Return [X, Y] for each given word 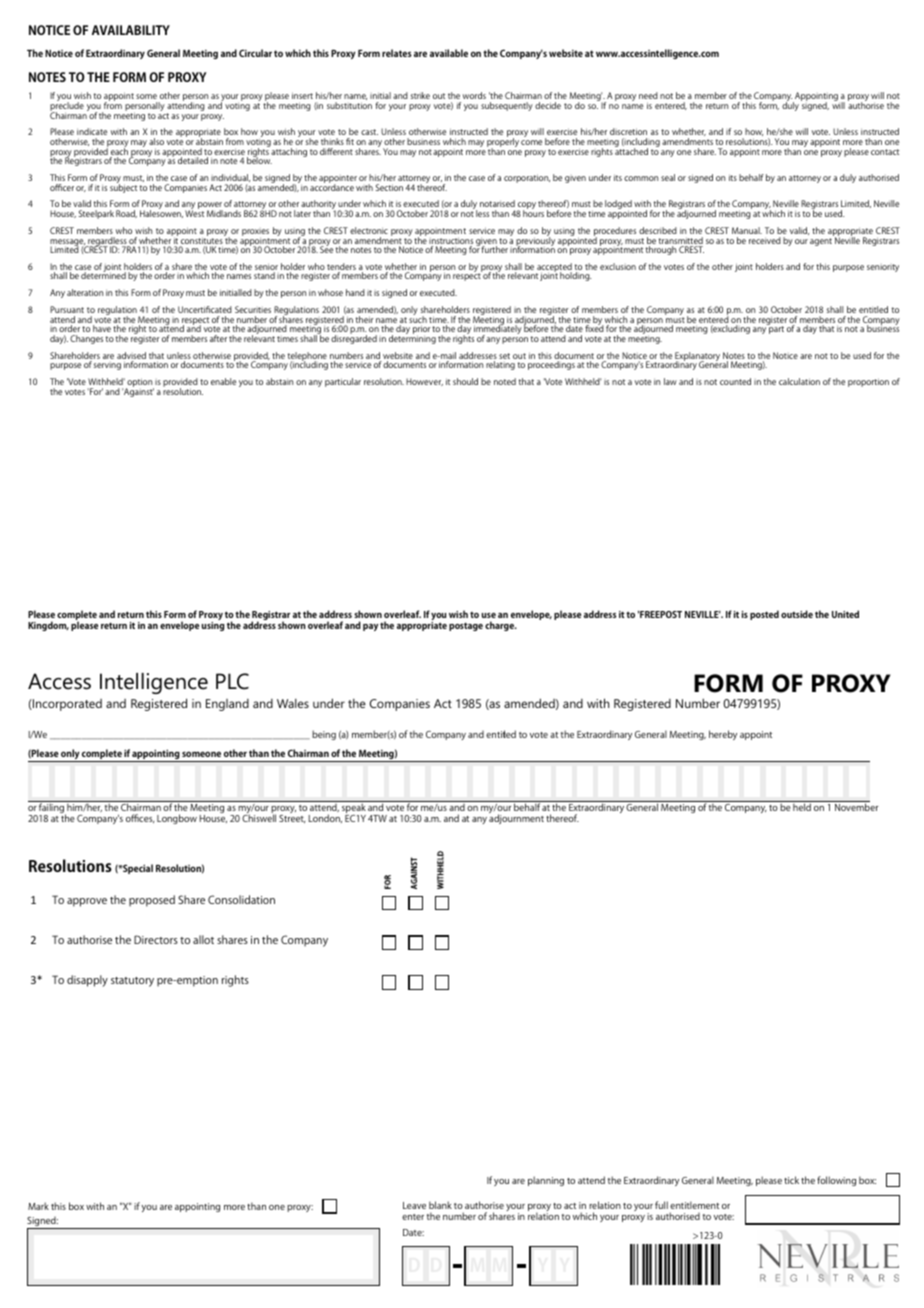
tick [791, 1180]
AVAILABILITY [131, 30]
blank [440, 1205]
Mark [38, 1206]
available [449, 53]
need [648, 95]
